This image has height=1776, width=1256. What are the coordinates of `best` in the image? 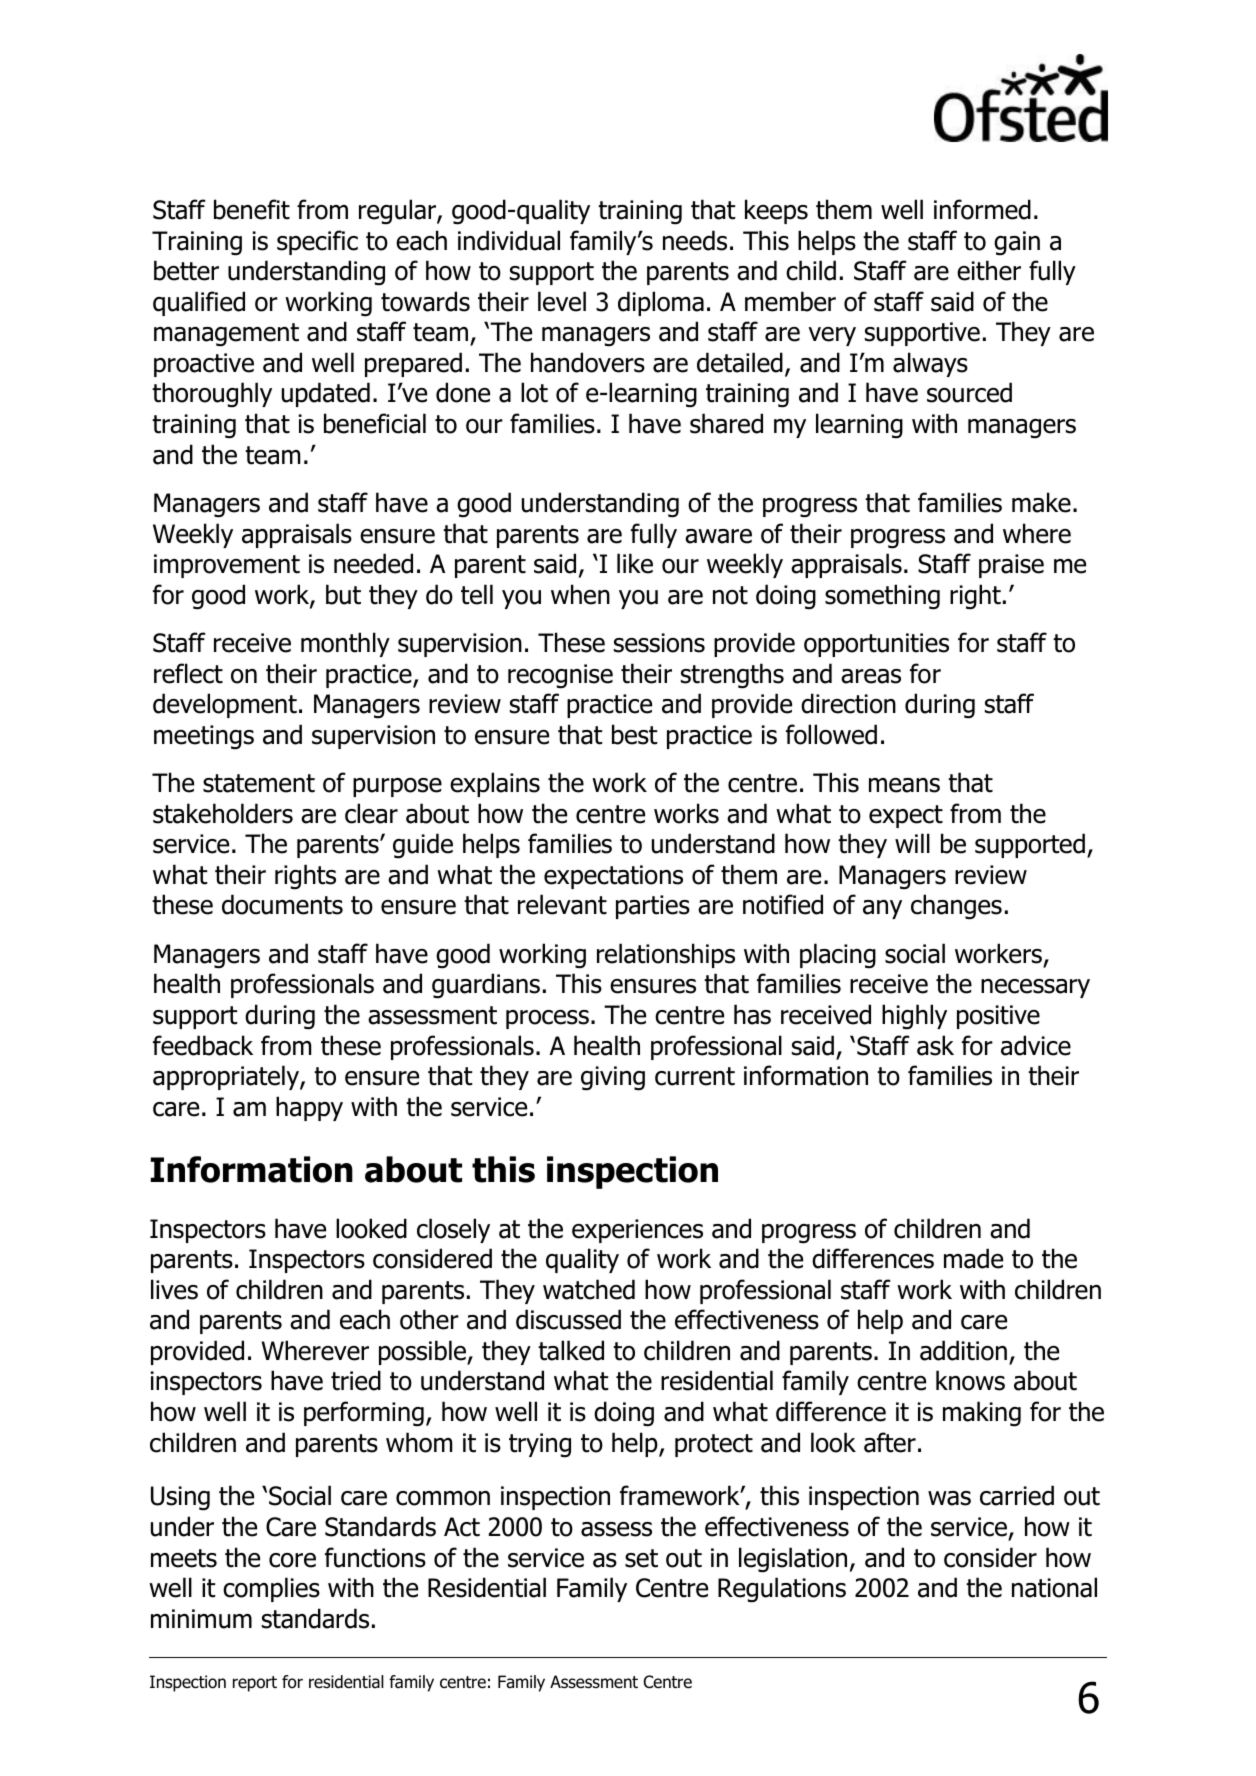 It's located at (634, 734).
